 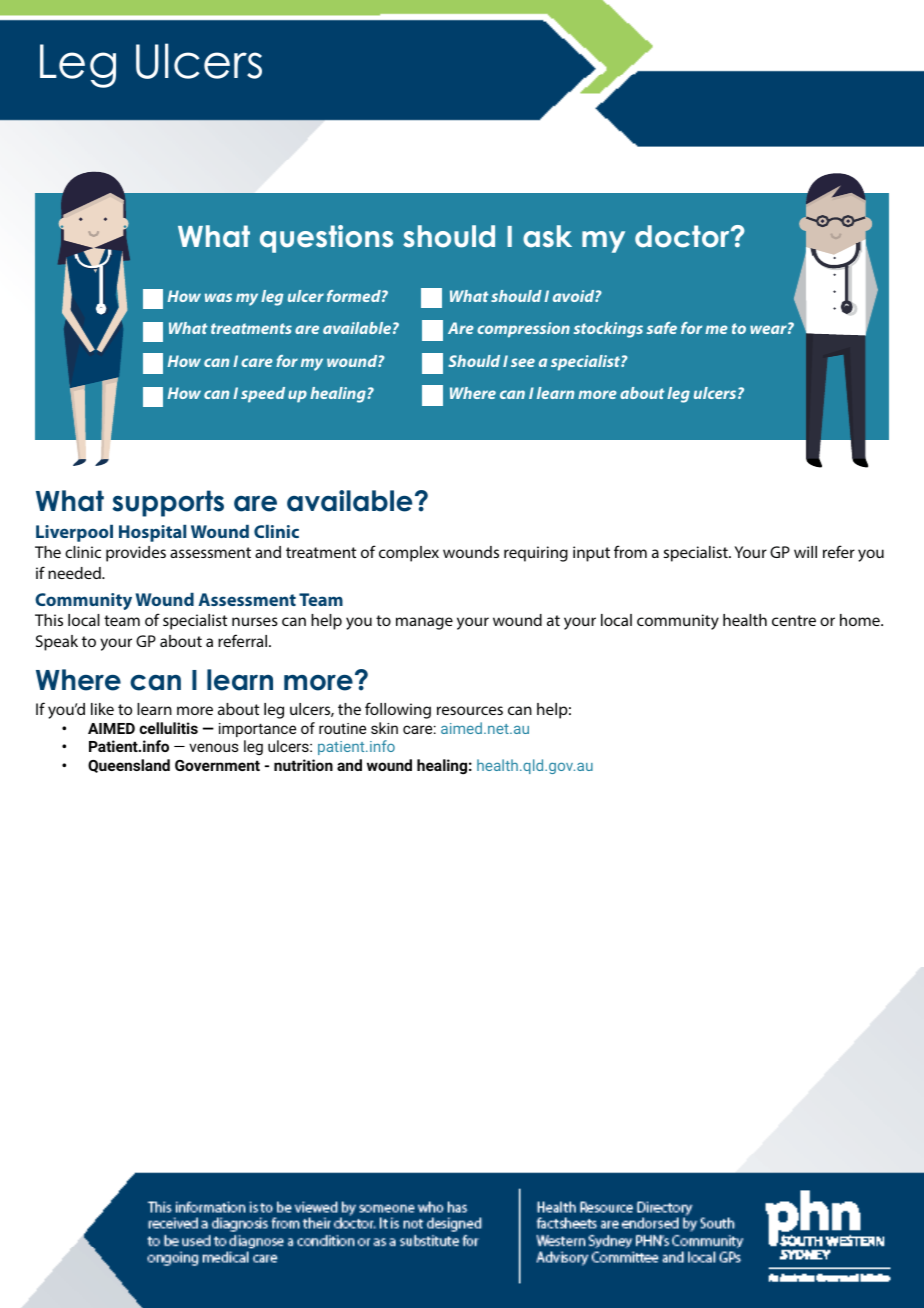 What do you see at coordinates (547, 236) in the screenshot?
I see `ask` at bounding box center [547, 236].
